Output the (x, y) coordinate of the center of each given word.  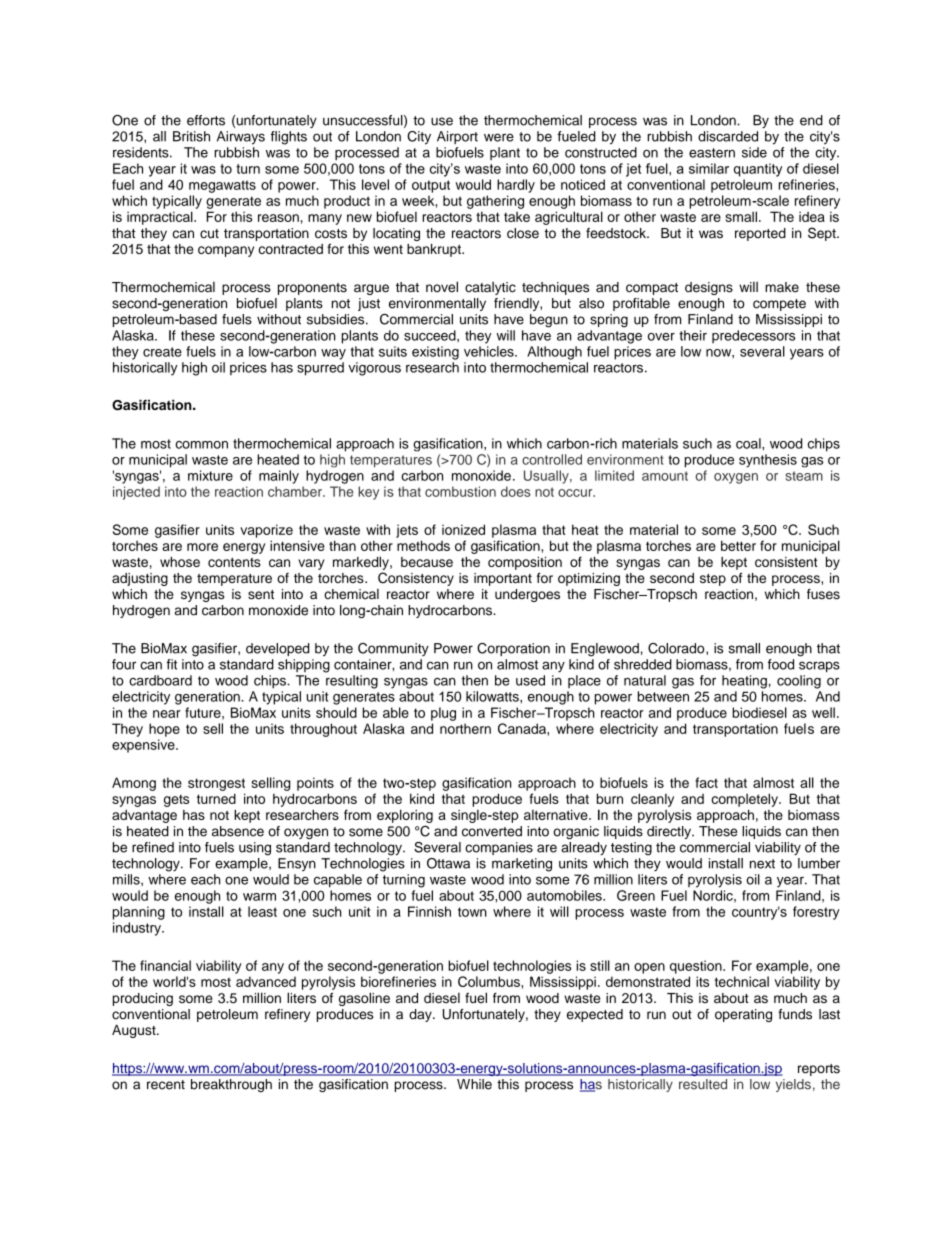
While (474, 1084)
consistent (786, 562)
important (503, 579)
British (191, 136)
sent (261, 595)
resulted (703, 1084)
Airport (457, 137)
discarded (728, 136)
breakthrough (231, 1085)
